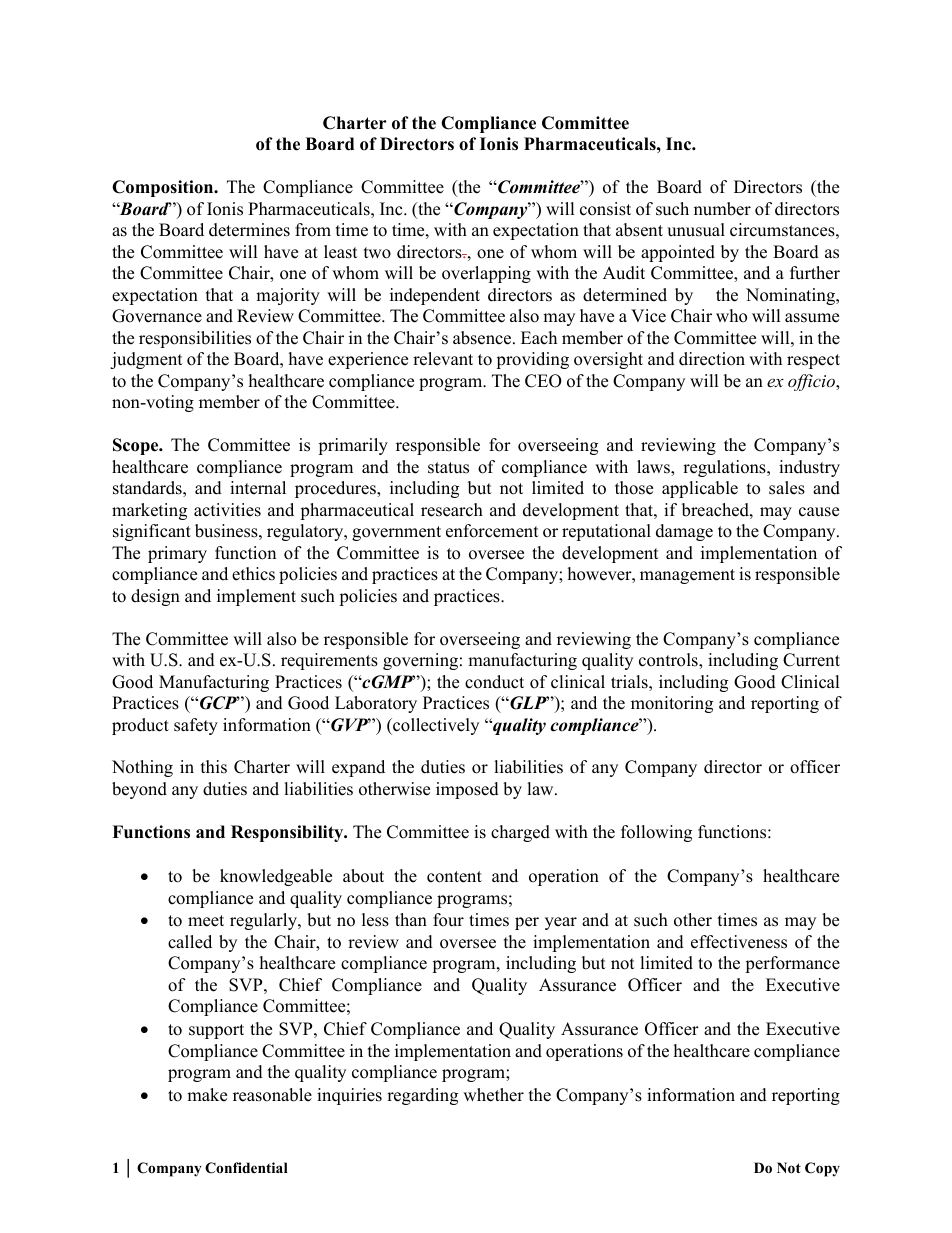  What do you see at coordinates (669, 661) in the document?
I see `controls` at bounding box center [669, 661].
